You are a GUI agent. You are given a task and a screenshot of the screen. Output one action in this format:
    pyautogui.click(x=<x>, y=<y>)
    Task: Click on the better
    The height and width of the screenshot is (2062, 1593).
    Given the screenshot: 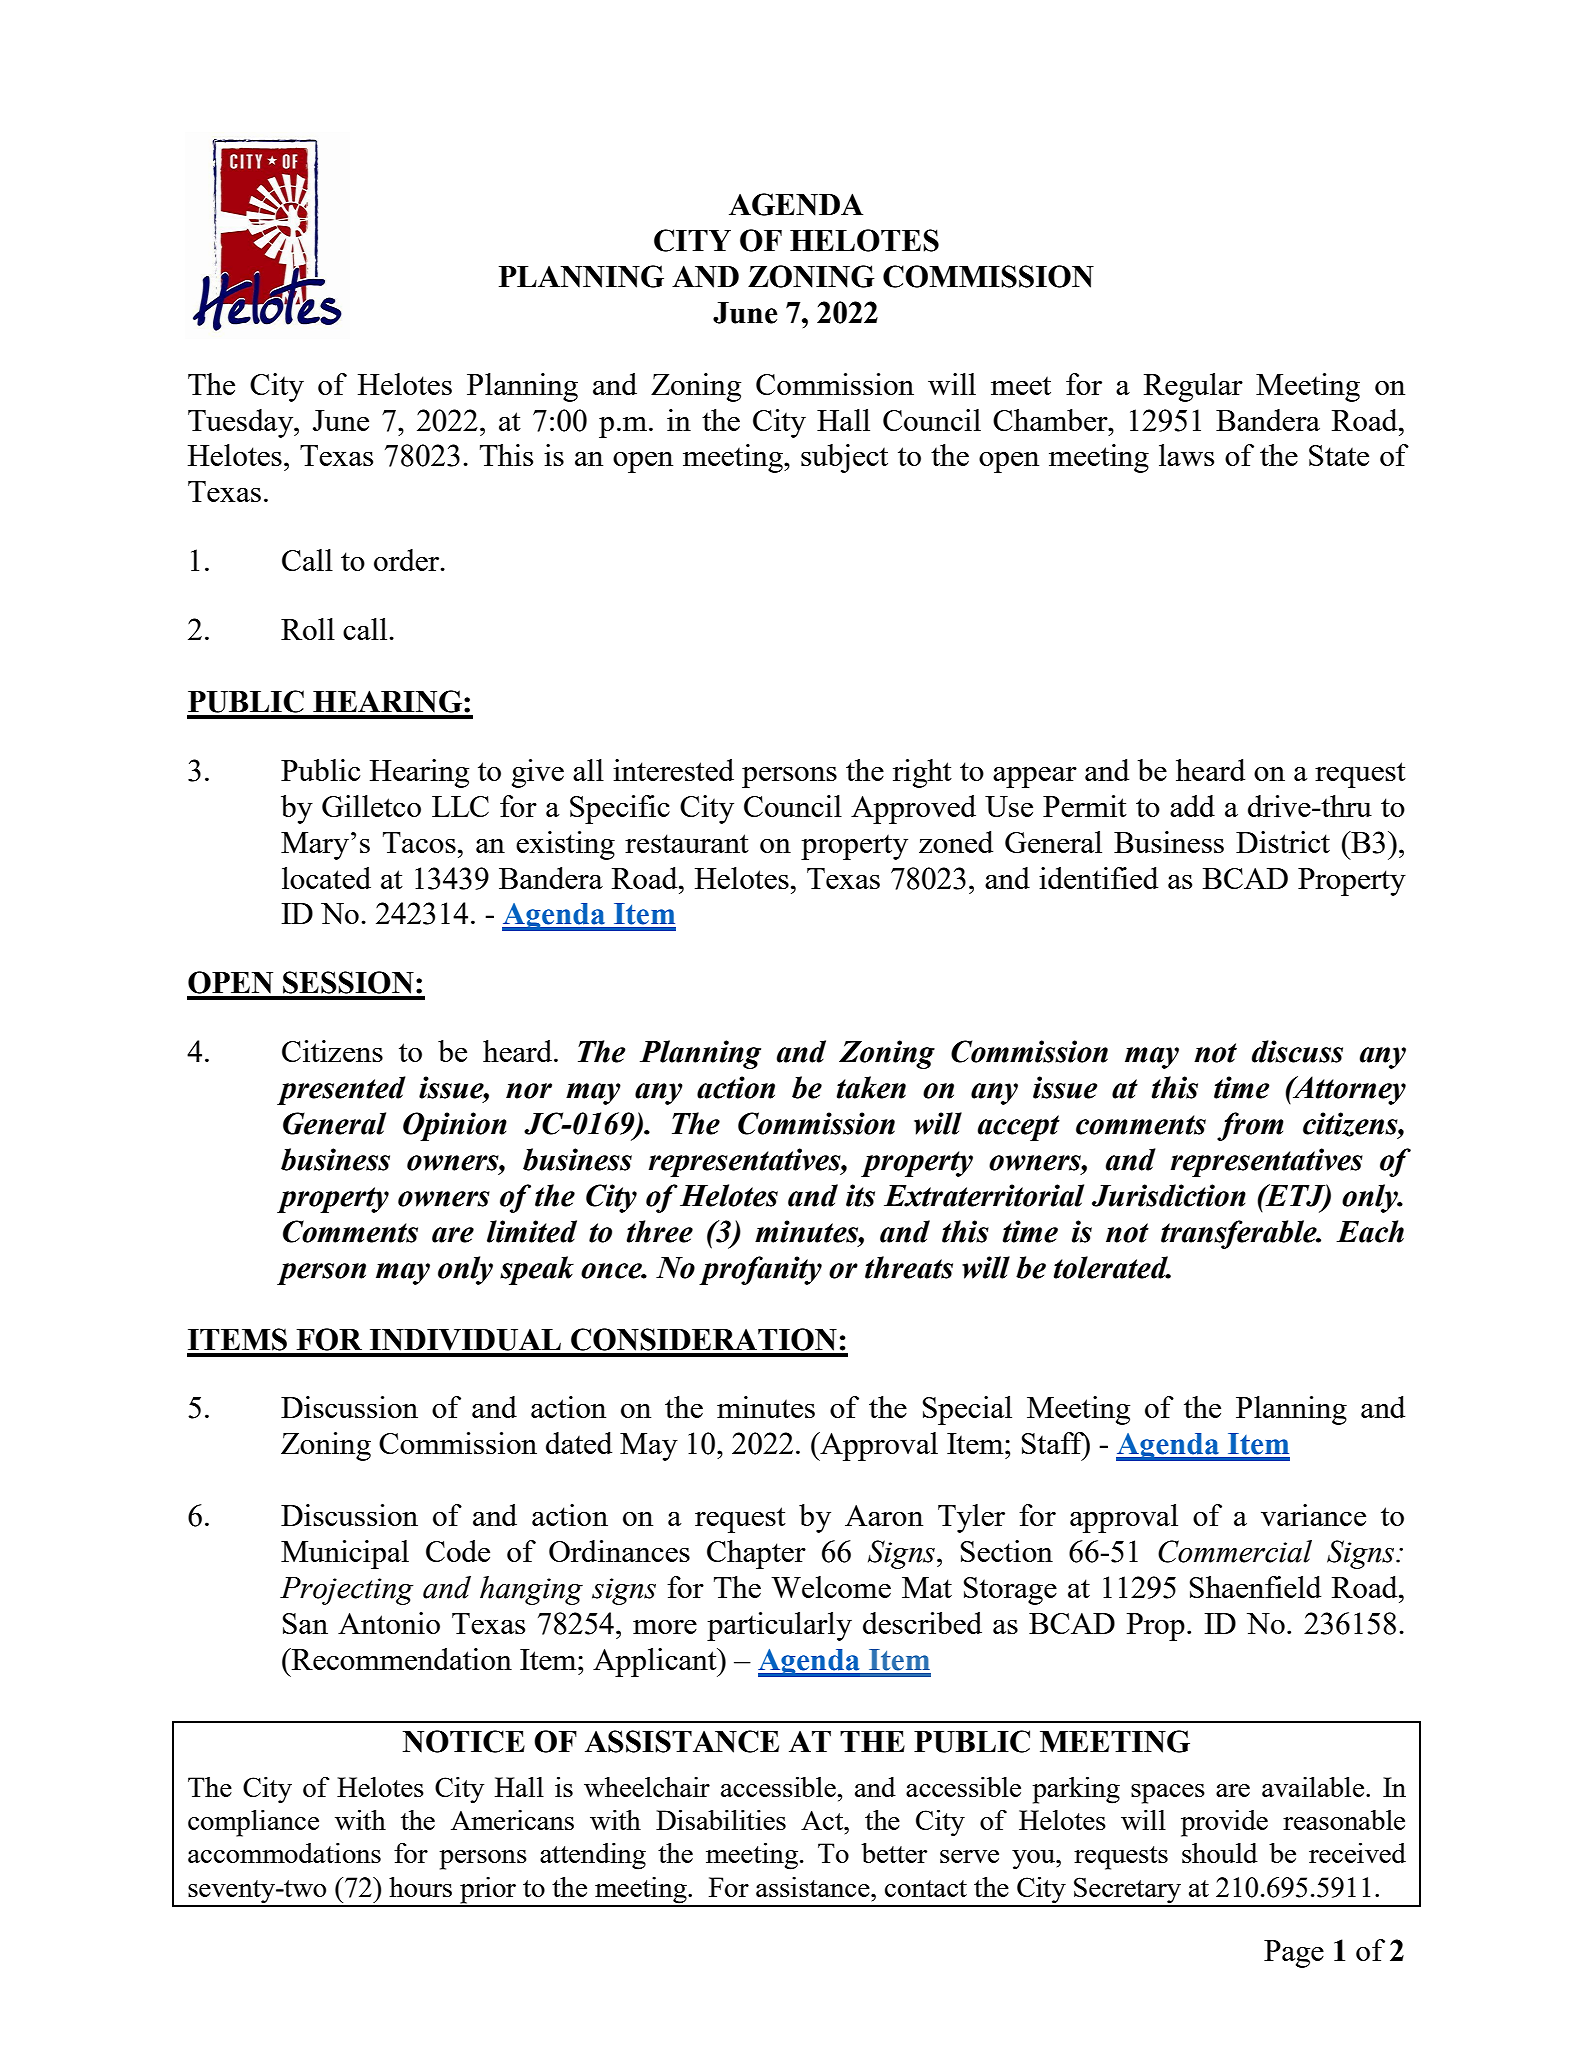 What is the action you would take?
    pyautogui.click(x=894, y=1853)
